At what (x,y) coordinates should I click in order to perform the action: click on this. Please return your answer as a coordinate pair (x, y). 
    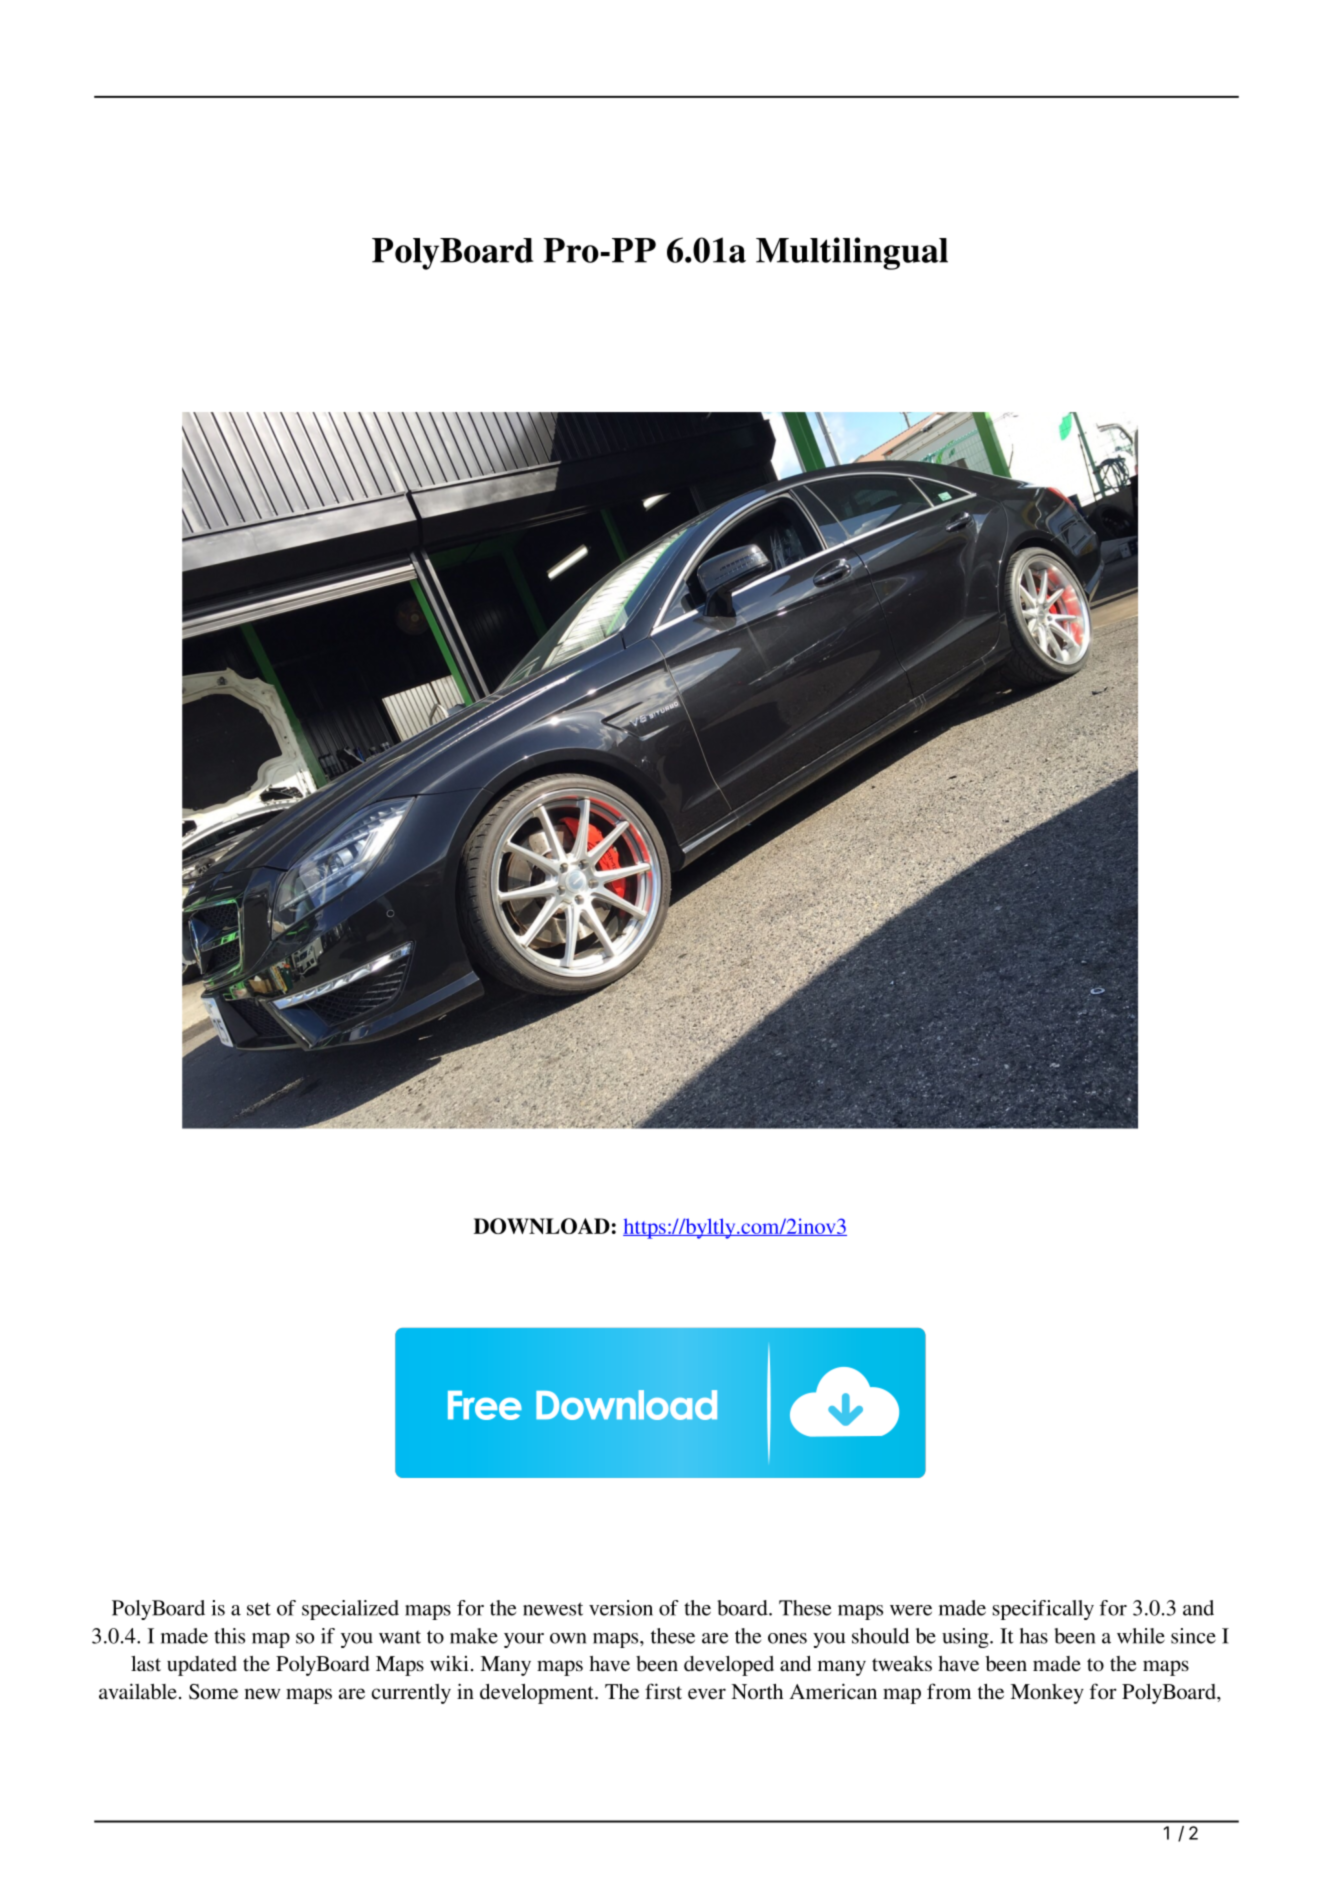
    Looking at the image, I should click on (229, 1636).
